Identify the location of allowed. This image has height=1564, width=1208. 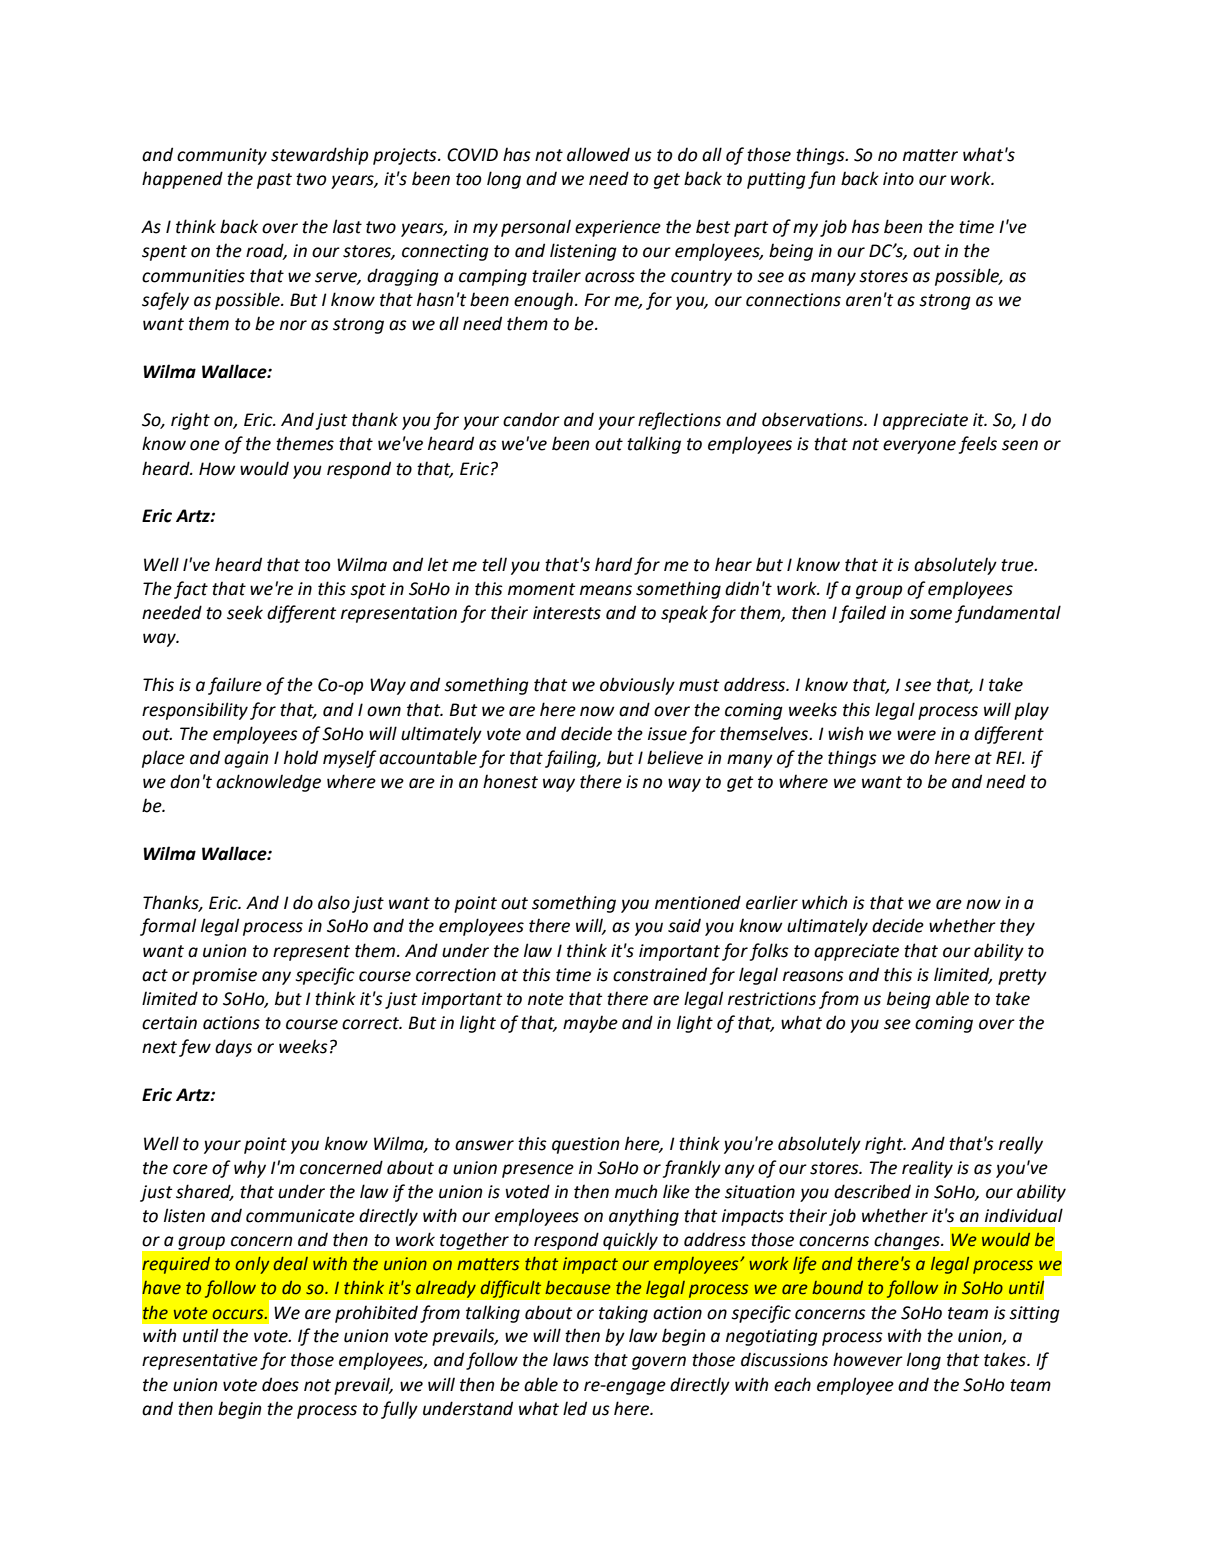
(598, 154).
